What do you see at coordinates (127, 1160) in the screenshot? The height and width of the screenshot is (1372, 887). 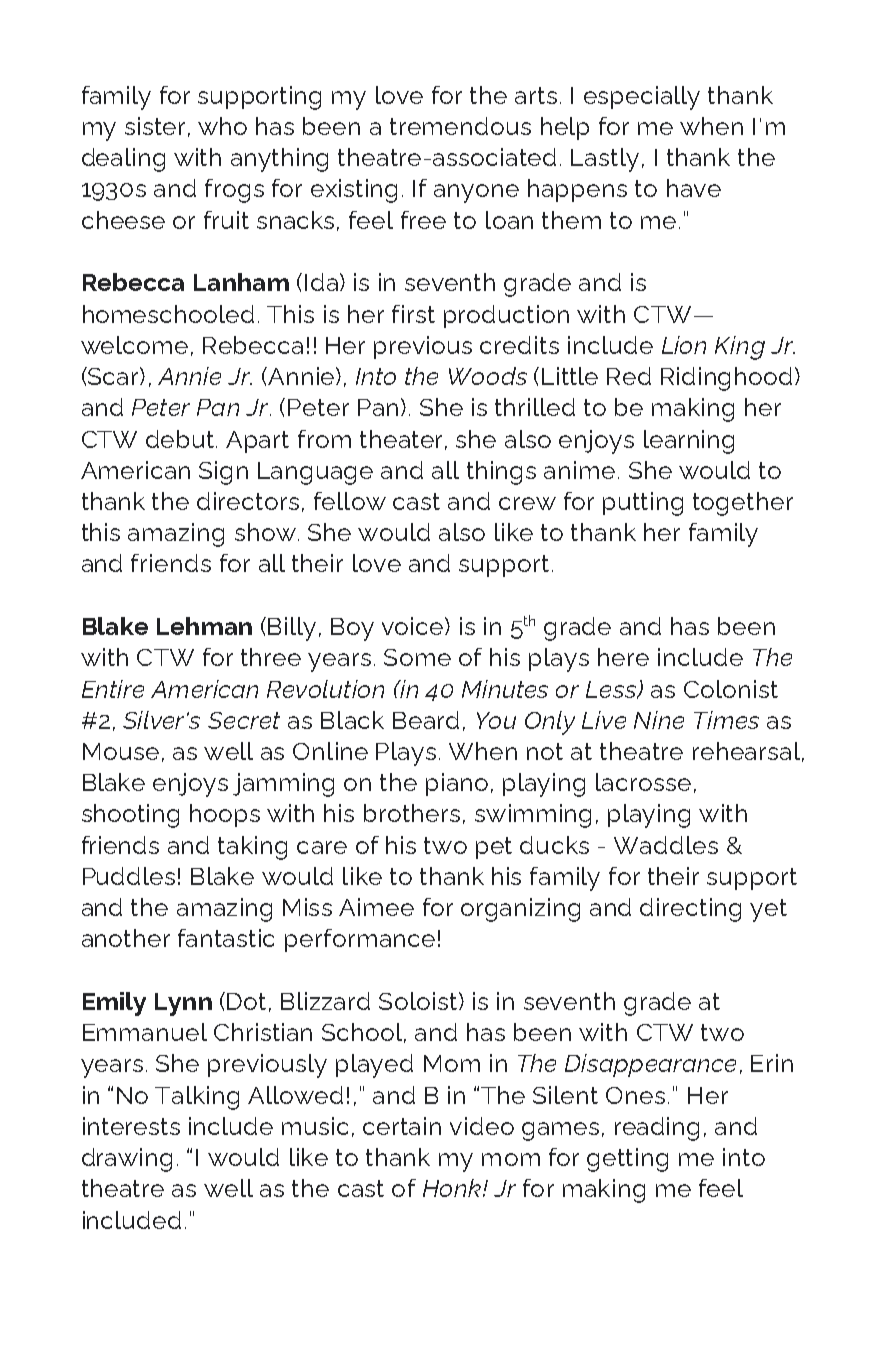 I see `drawing` at bounding box center [127, 1160].
